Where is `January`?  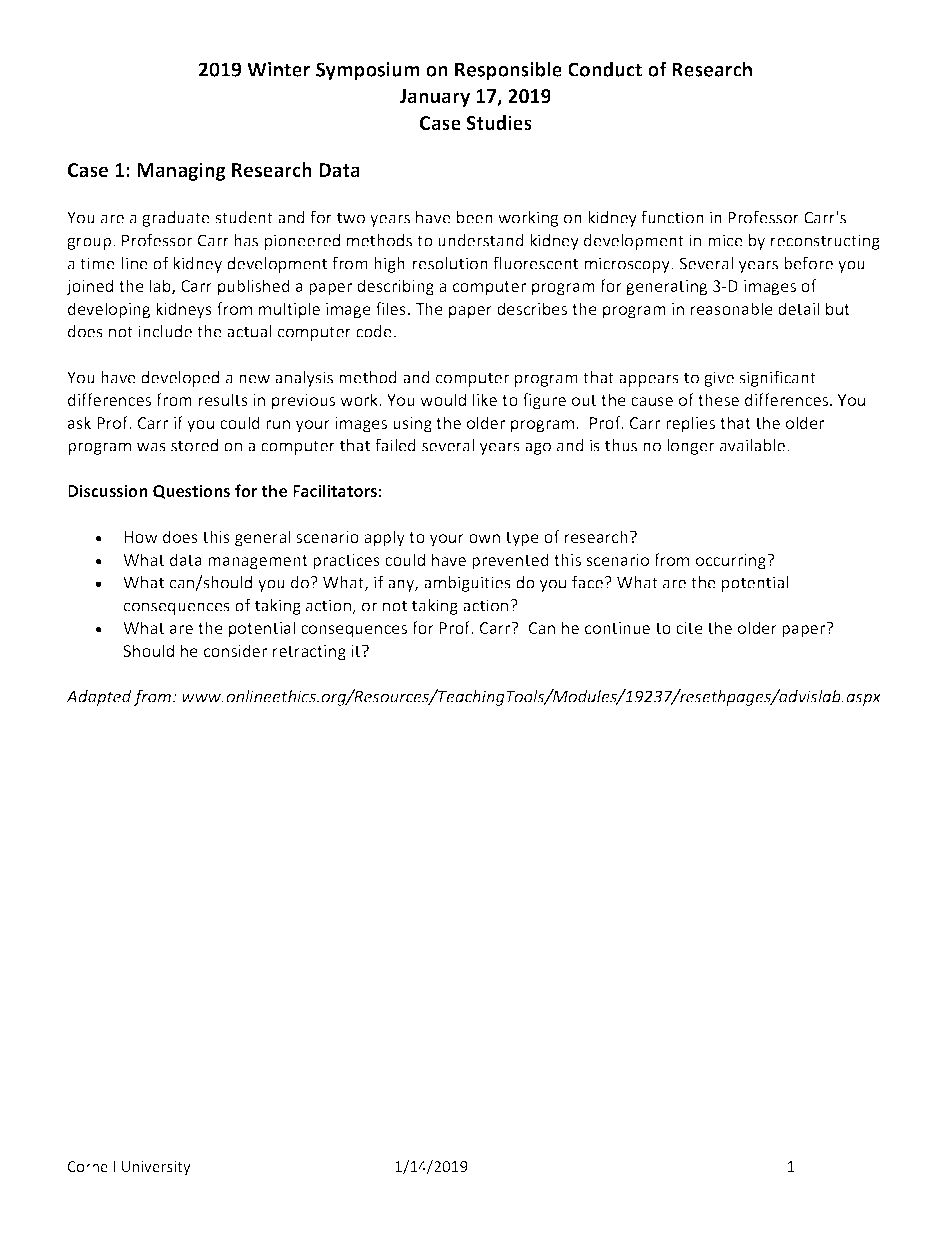 January is located at coordinates (435, 98).
